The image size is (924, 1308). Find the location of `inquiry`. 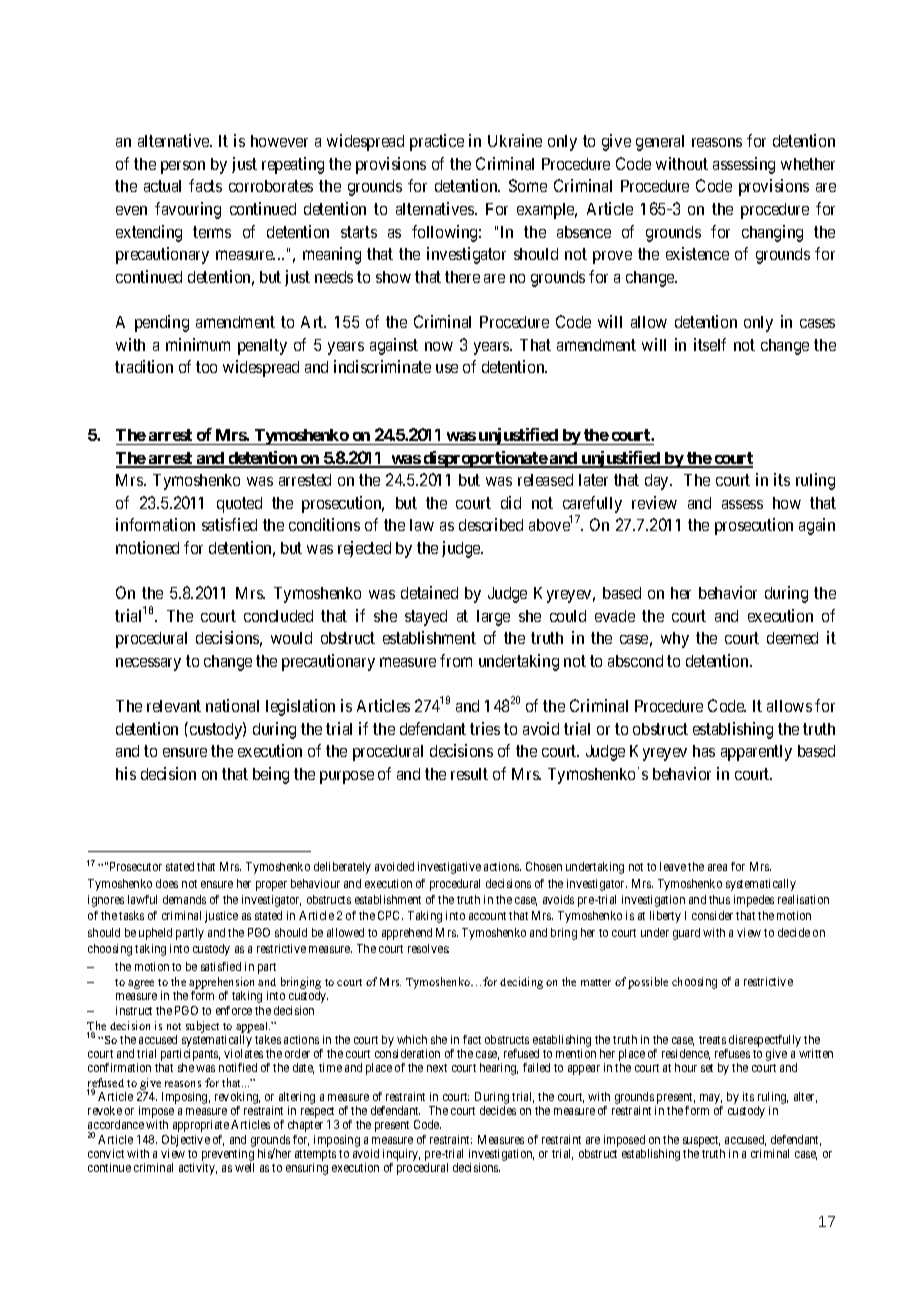

inquiry is located at coordinates (401, 1156).
